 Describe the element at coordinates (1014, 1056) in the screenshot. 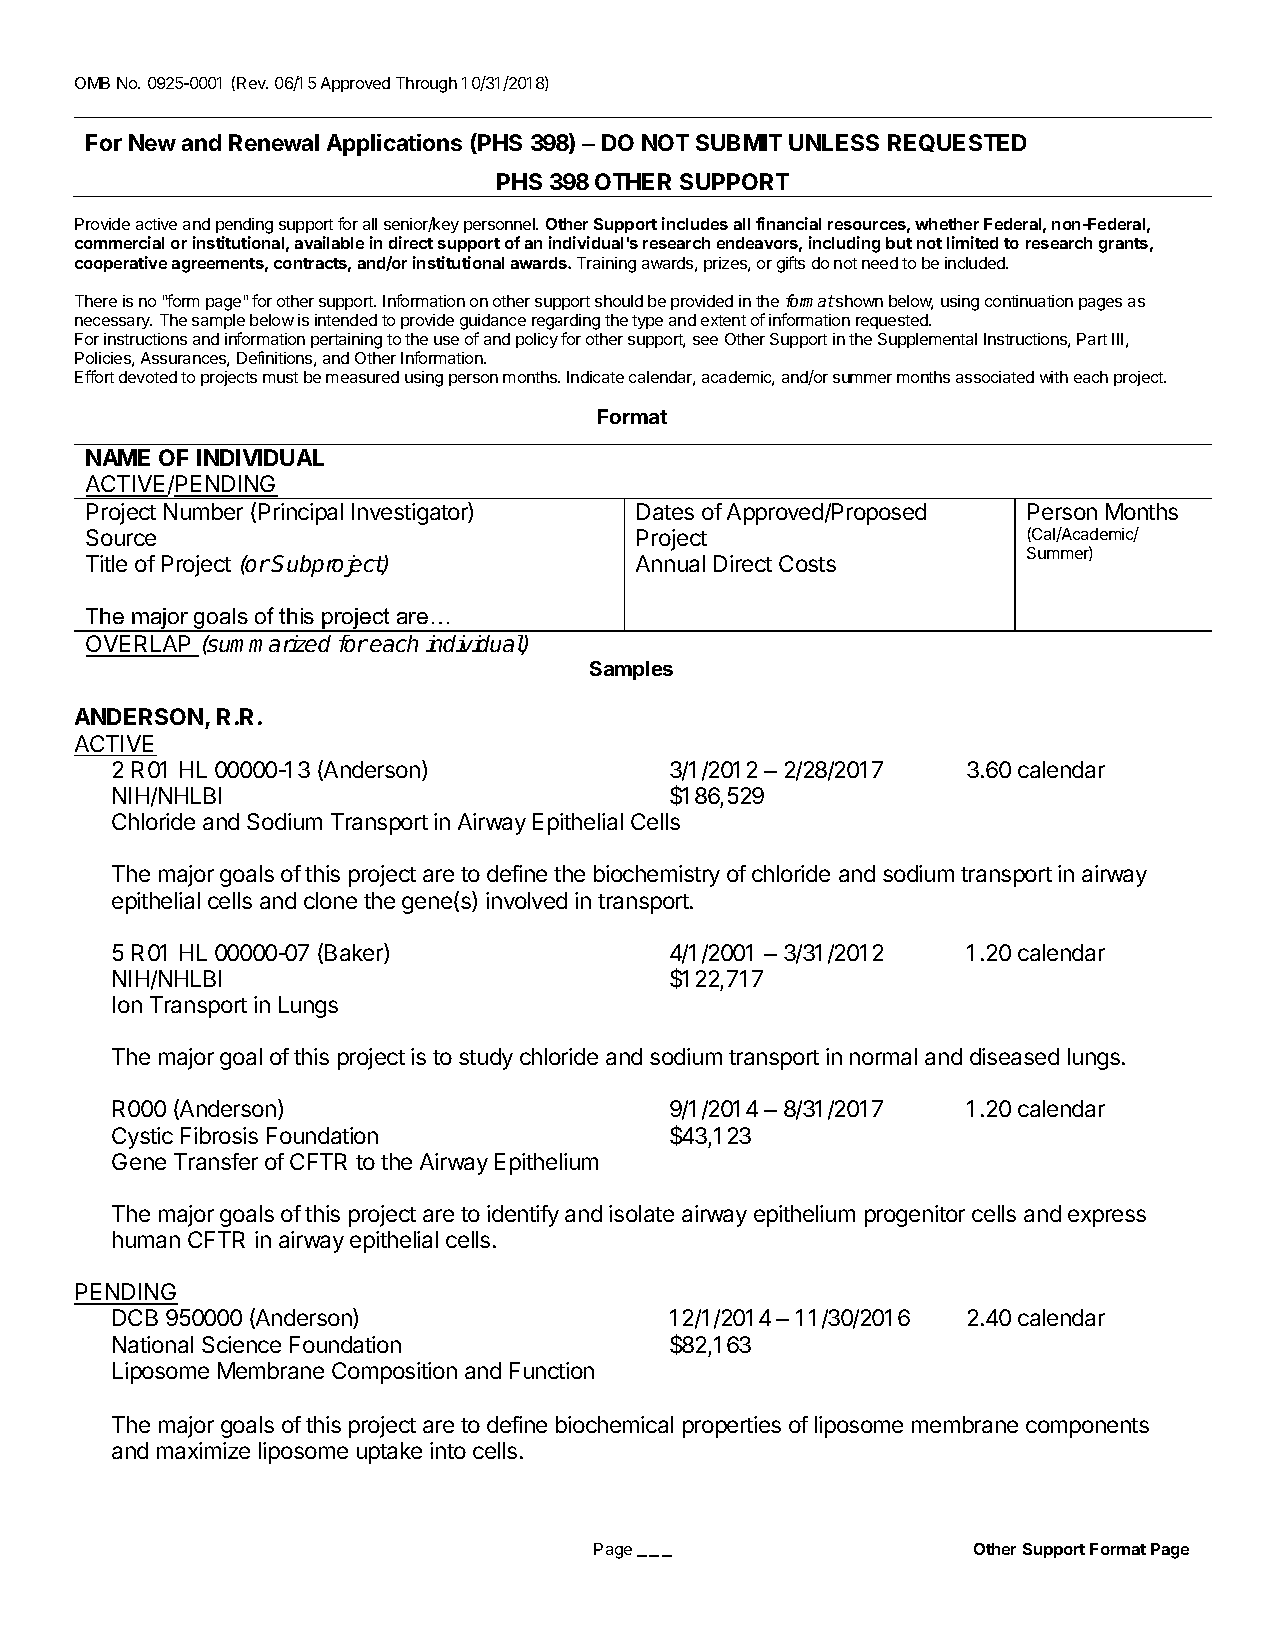

I see `diseased` at that location.
